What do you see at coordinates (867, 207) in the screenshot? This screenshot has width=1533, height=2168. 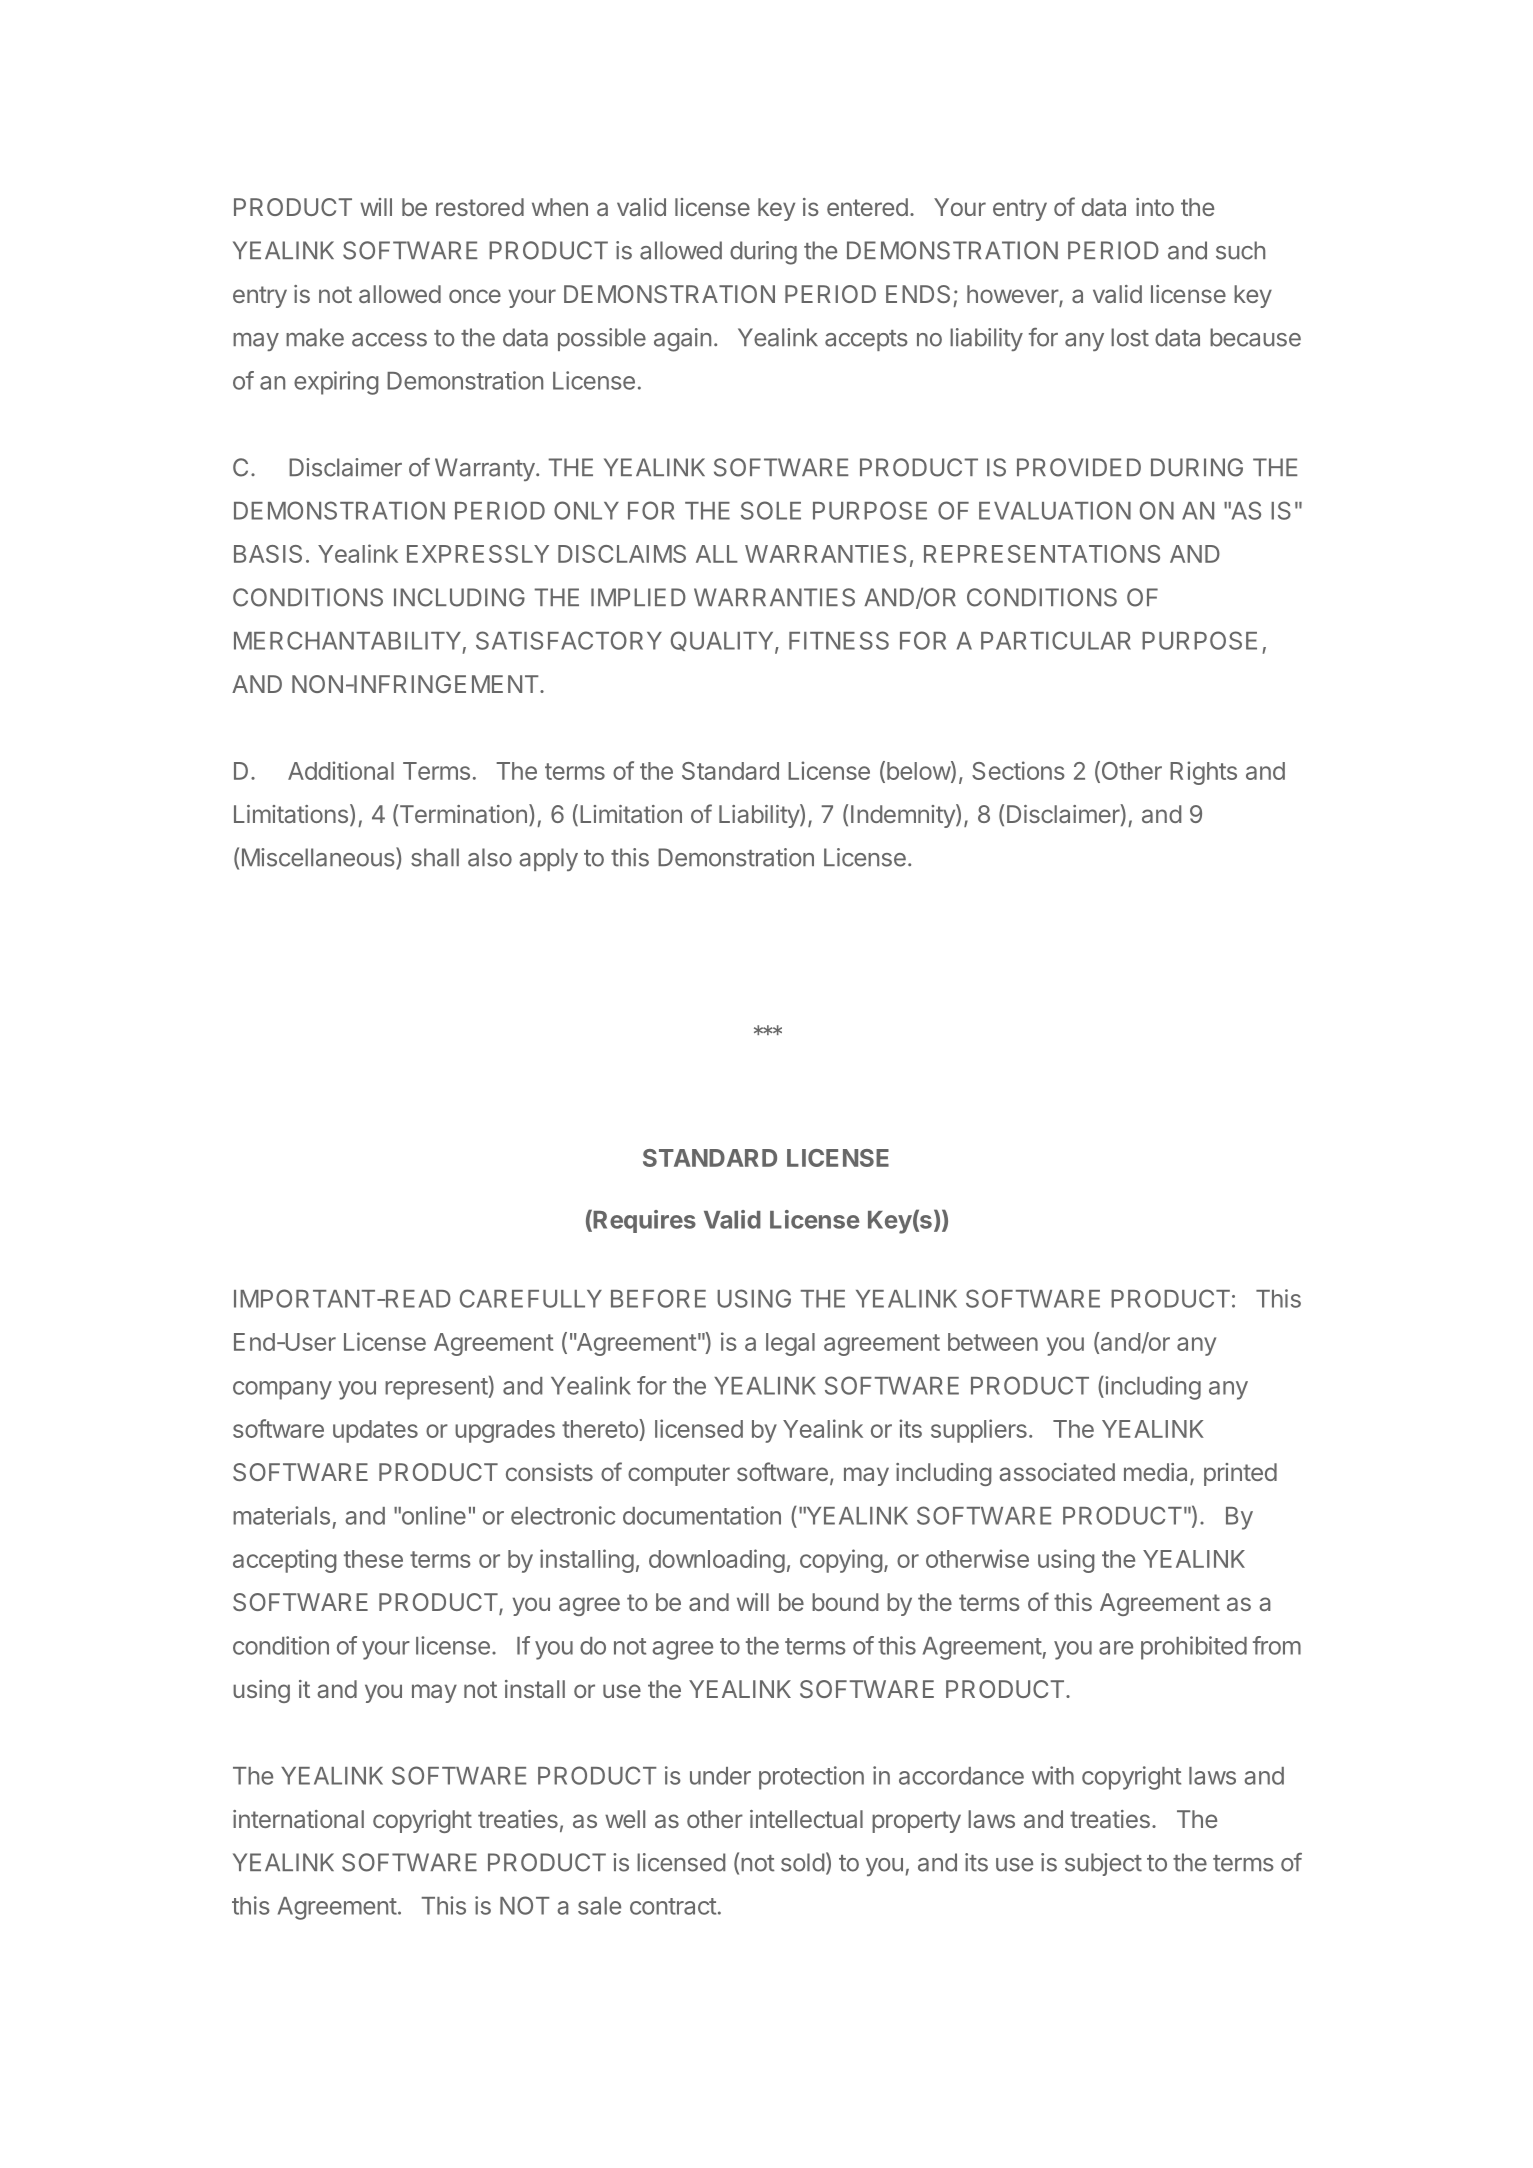 I see `entered` at bounding box center [867, 207].
